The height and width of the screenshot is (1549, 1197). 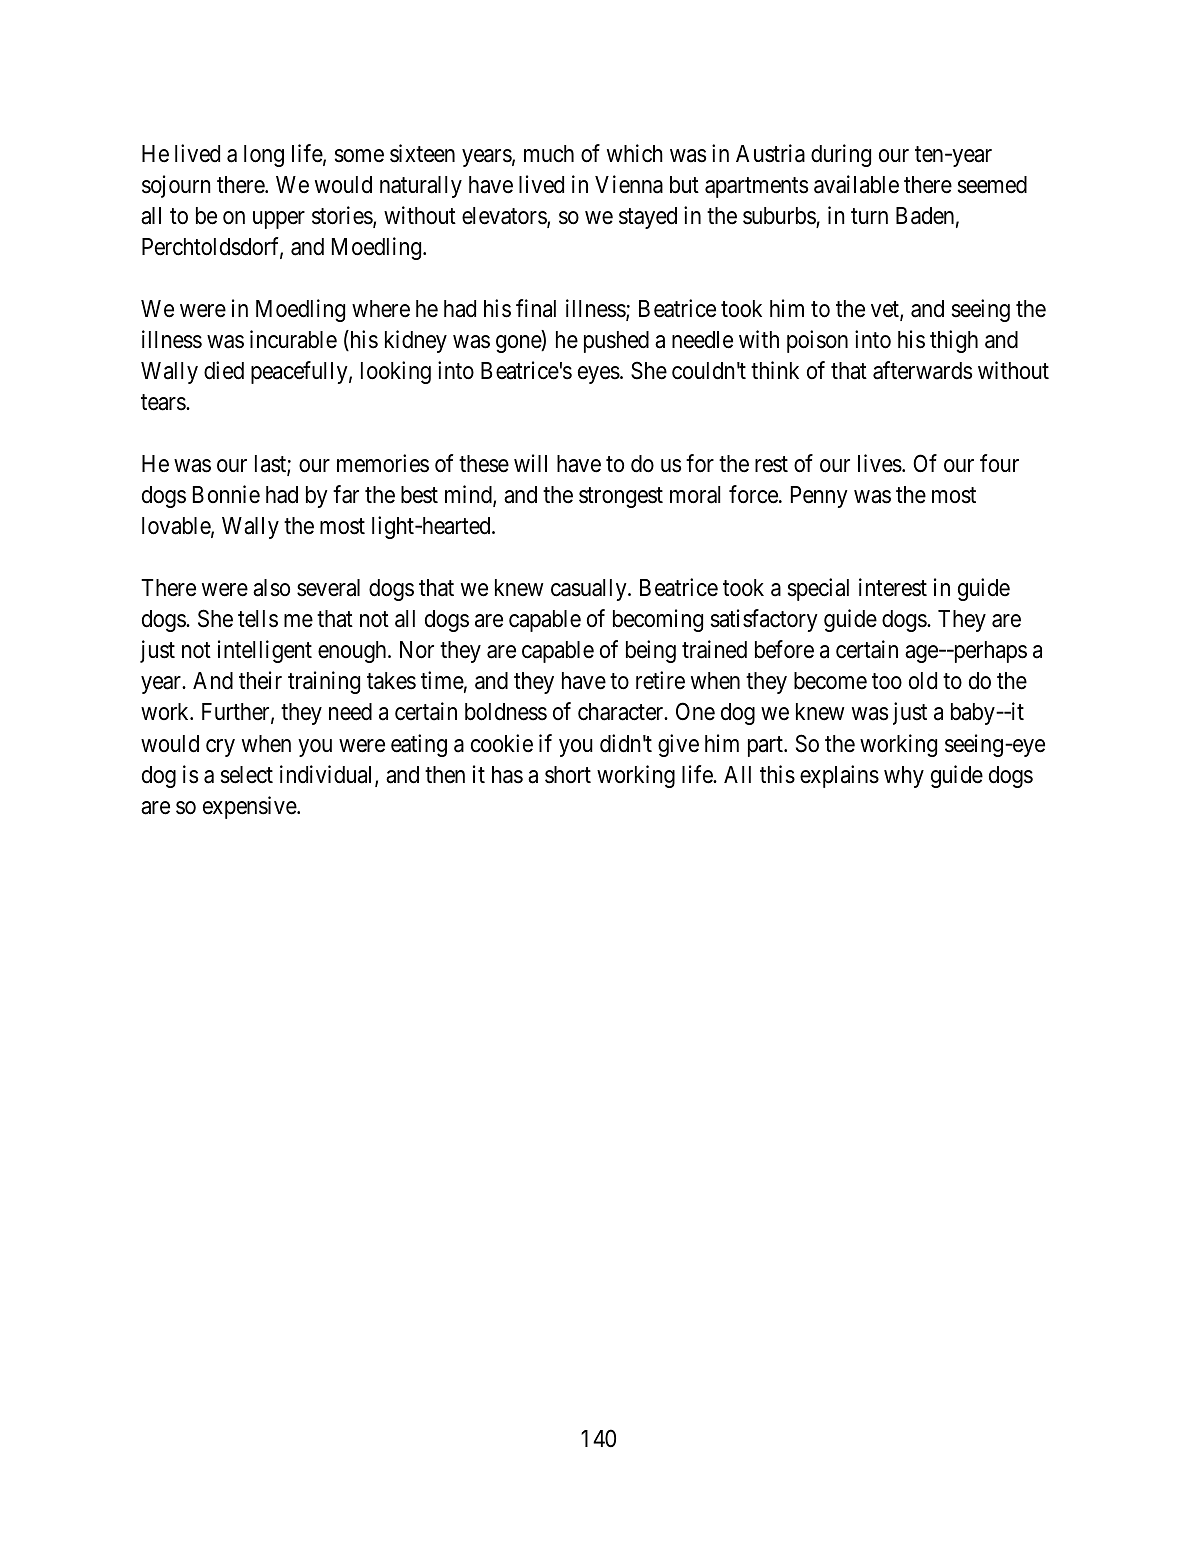 I want to click on died, so click(x=224, y=370).
